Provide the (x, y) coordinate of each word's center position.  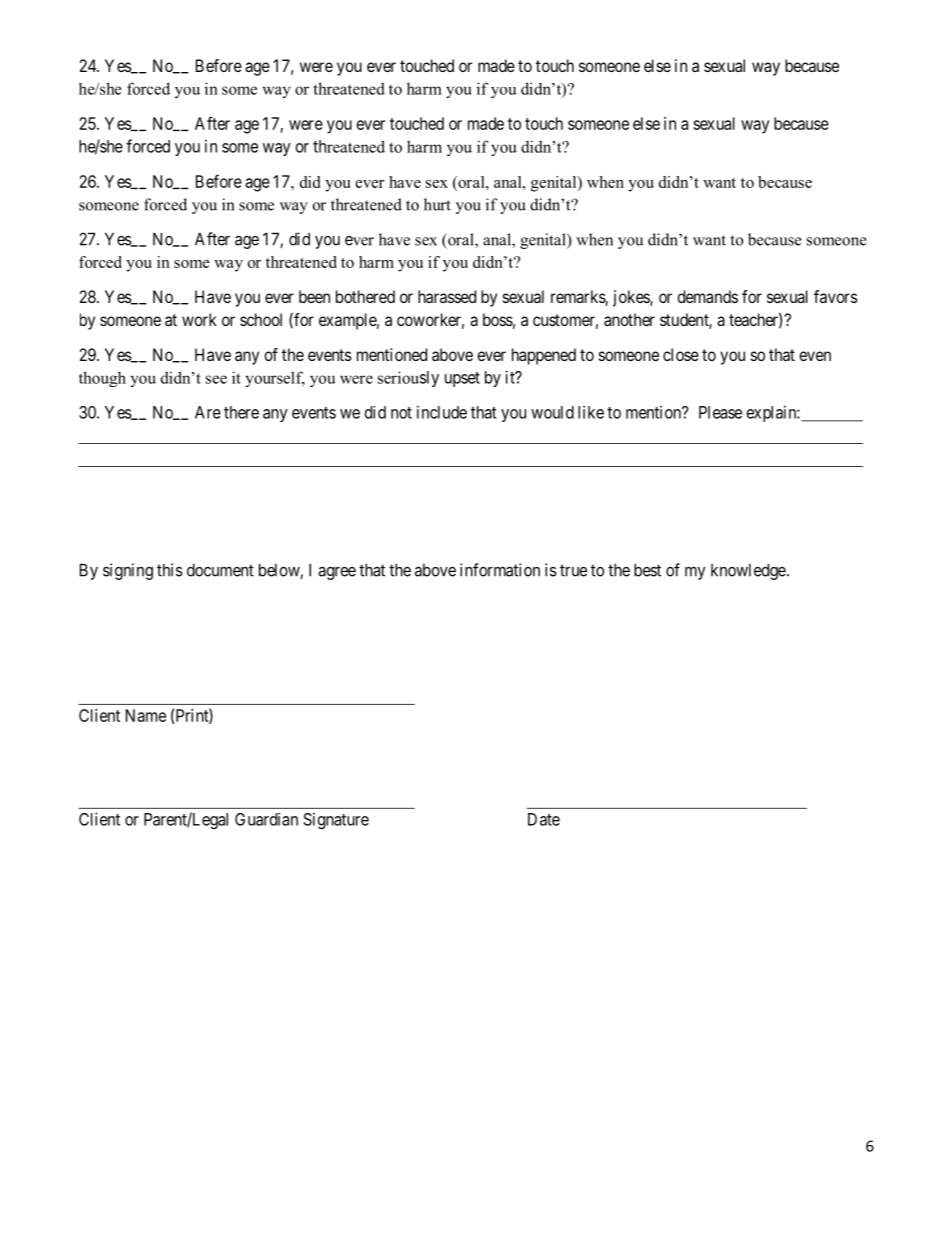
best (647, 570)
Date (544, 819)
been (314, 296)
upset (462, 379)
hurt (437, 204)
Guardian (266, 819)
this (170, 570)
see (216, 379)
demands (707, 296)
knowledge (748, 571)
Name (146, 715)
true (573, 570)
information (500, 570)
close (681, 354)
